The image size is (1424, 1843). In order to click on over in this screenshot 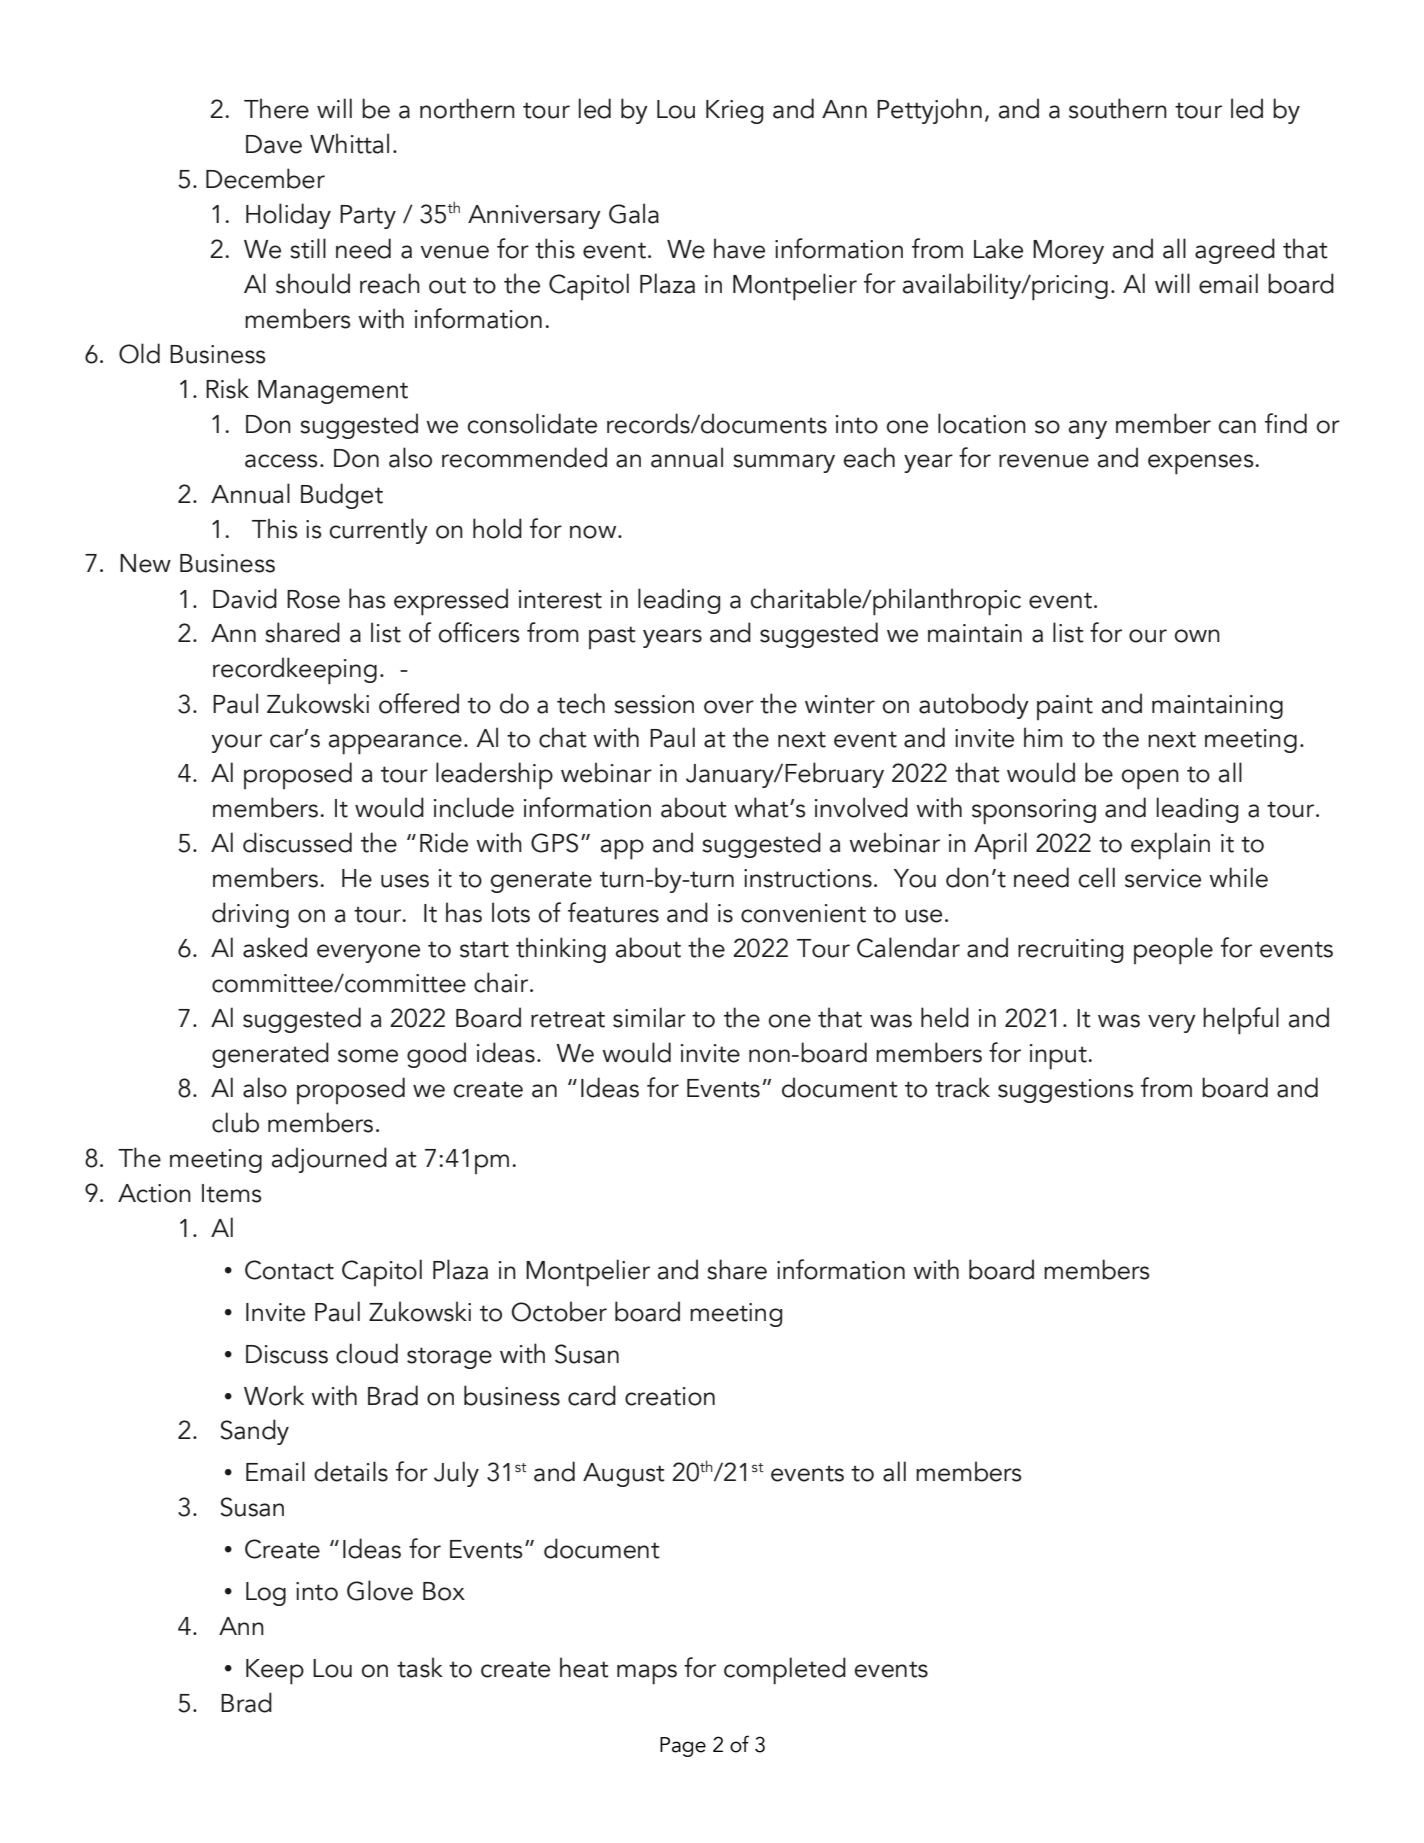, I will do `click(729, 707)`.
